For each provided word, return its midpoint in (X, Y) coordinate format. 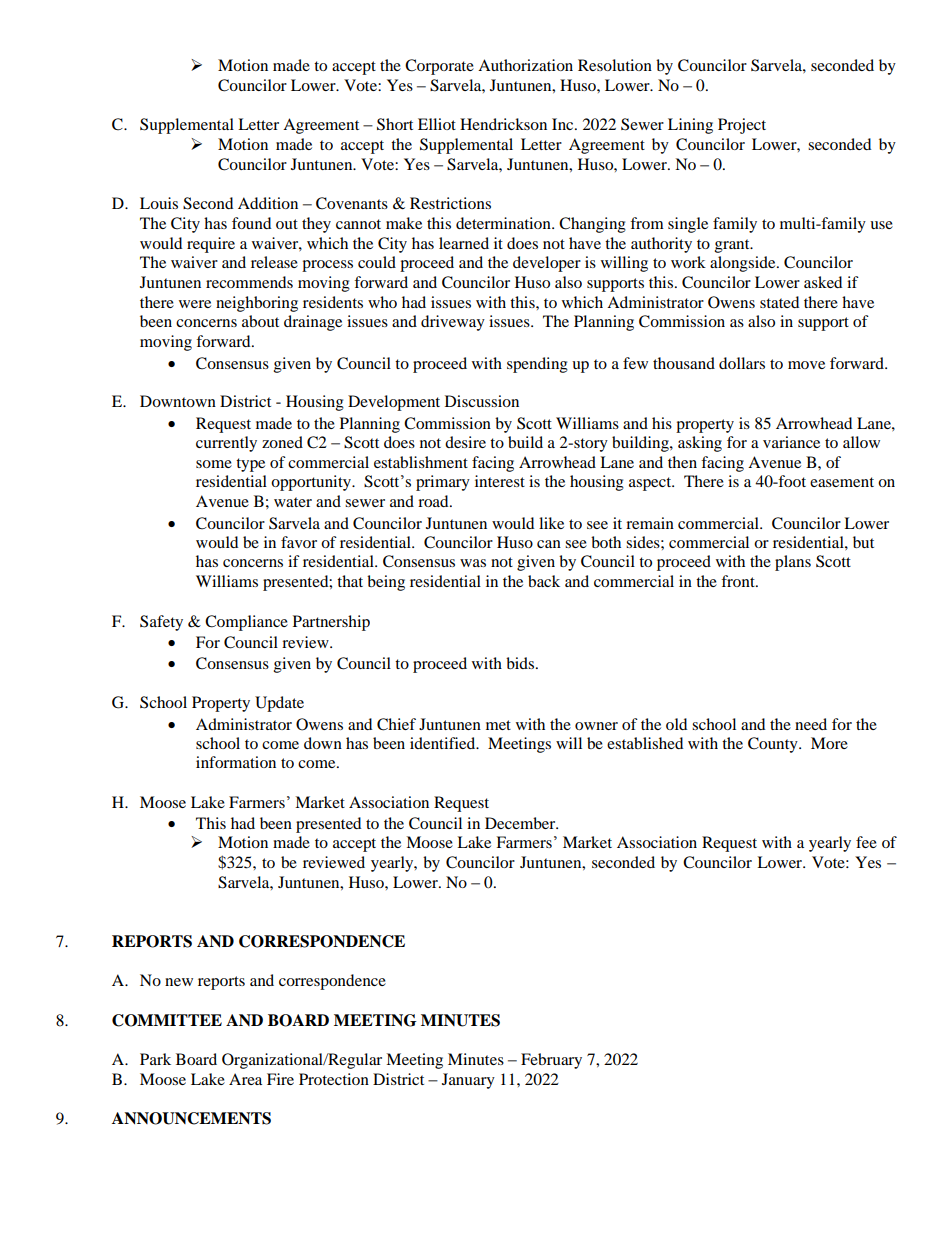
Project (742, 126)
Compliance (246, 623)
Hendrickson (503, 124)
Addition (268, 203)
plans (793, 563)
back (544, 581)
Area (245, 1079)
